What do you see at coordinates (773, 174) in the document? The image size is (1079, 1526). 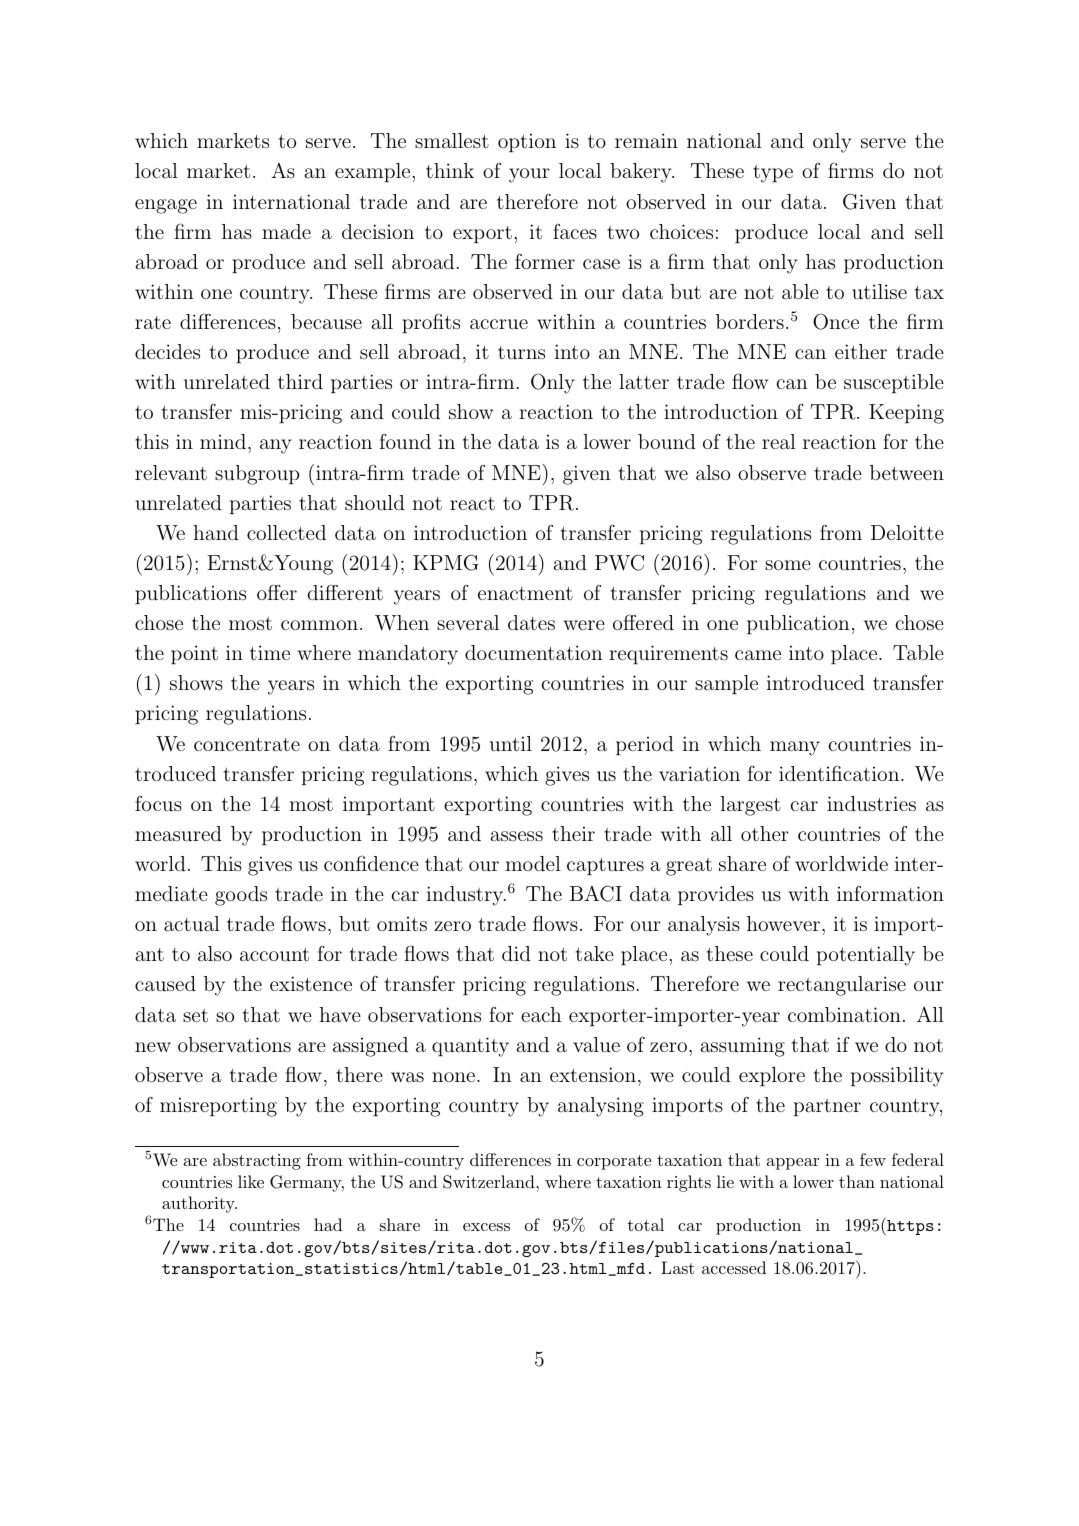 I see `type` at bounding box center [773, 174].
